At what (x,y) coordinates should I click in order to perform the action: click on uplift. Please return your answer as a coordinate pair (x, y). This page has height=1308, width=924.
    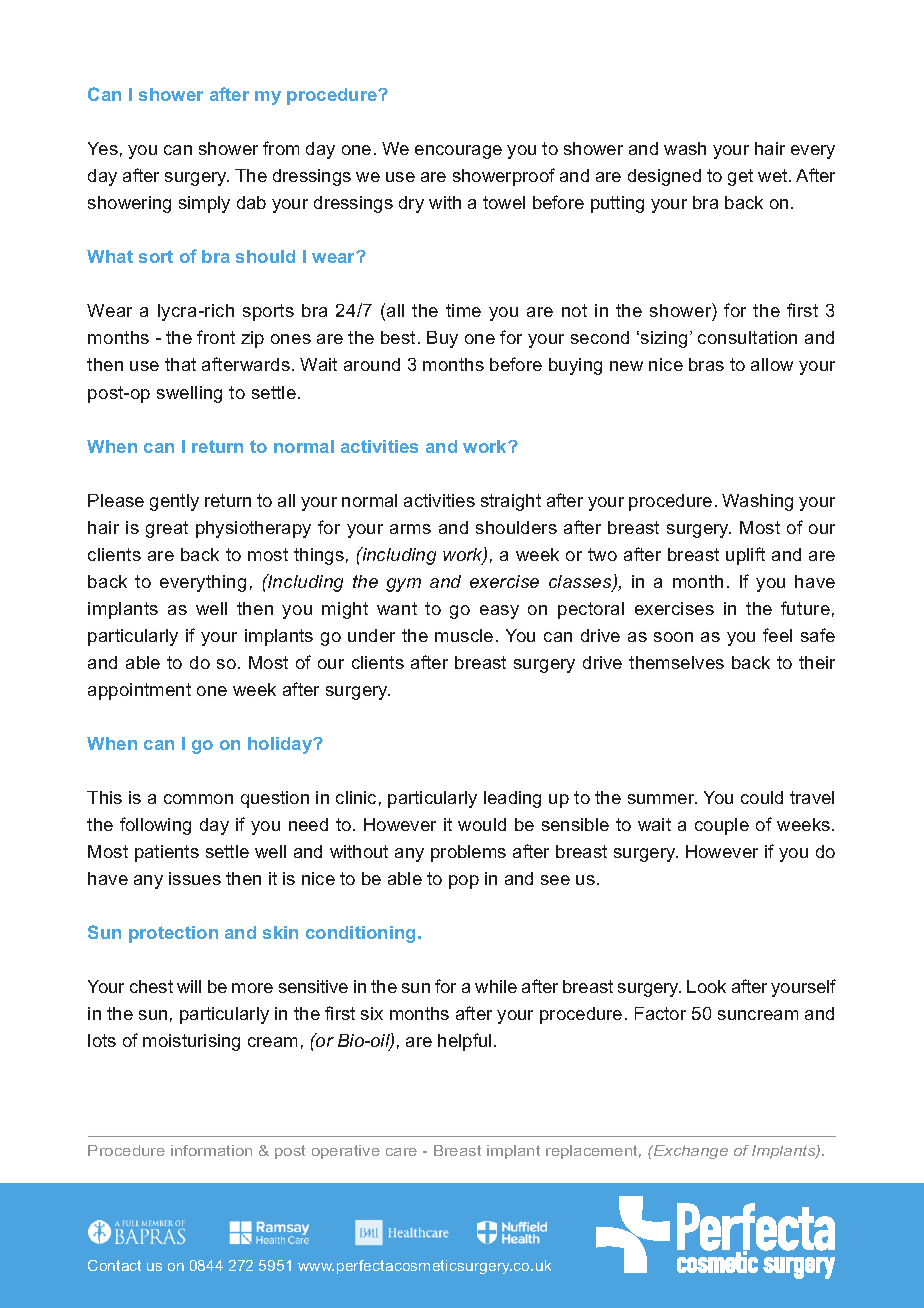
    Looking at the image, I should click on (745, 556).
